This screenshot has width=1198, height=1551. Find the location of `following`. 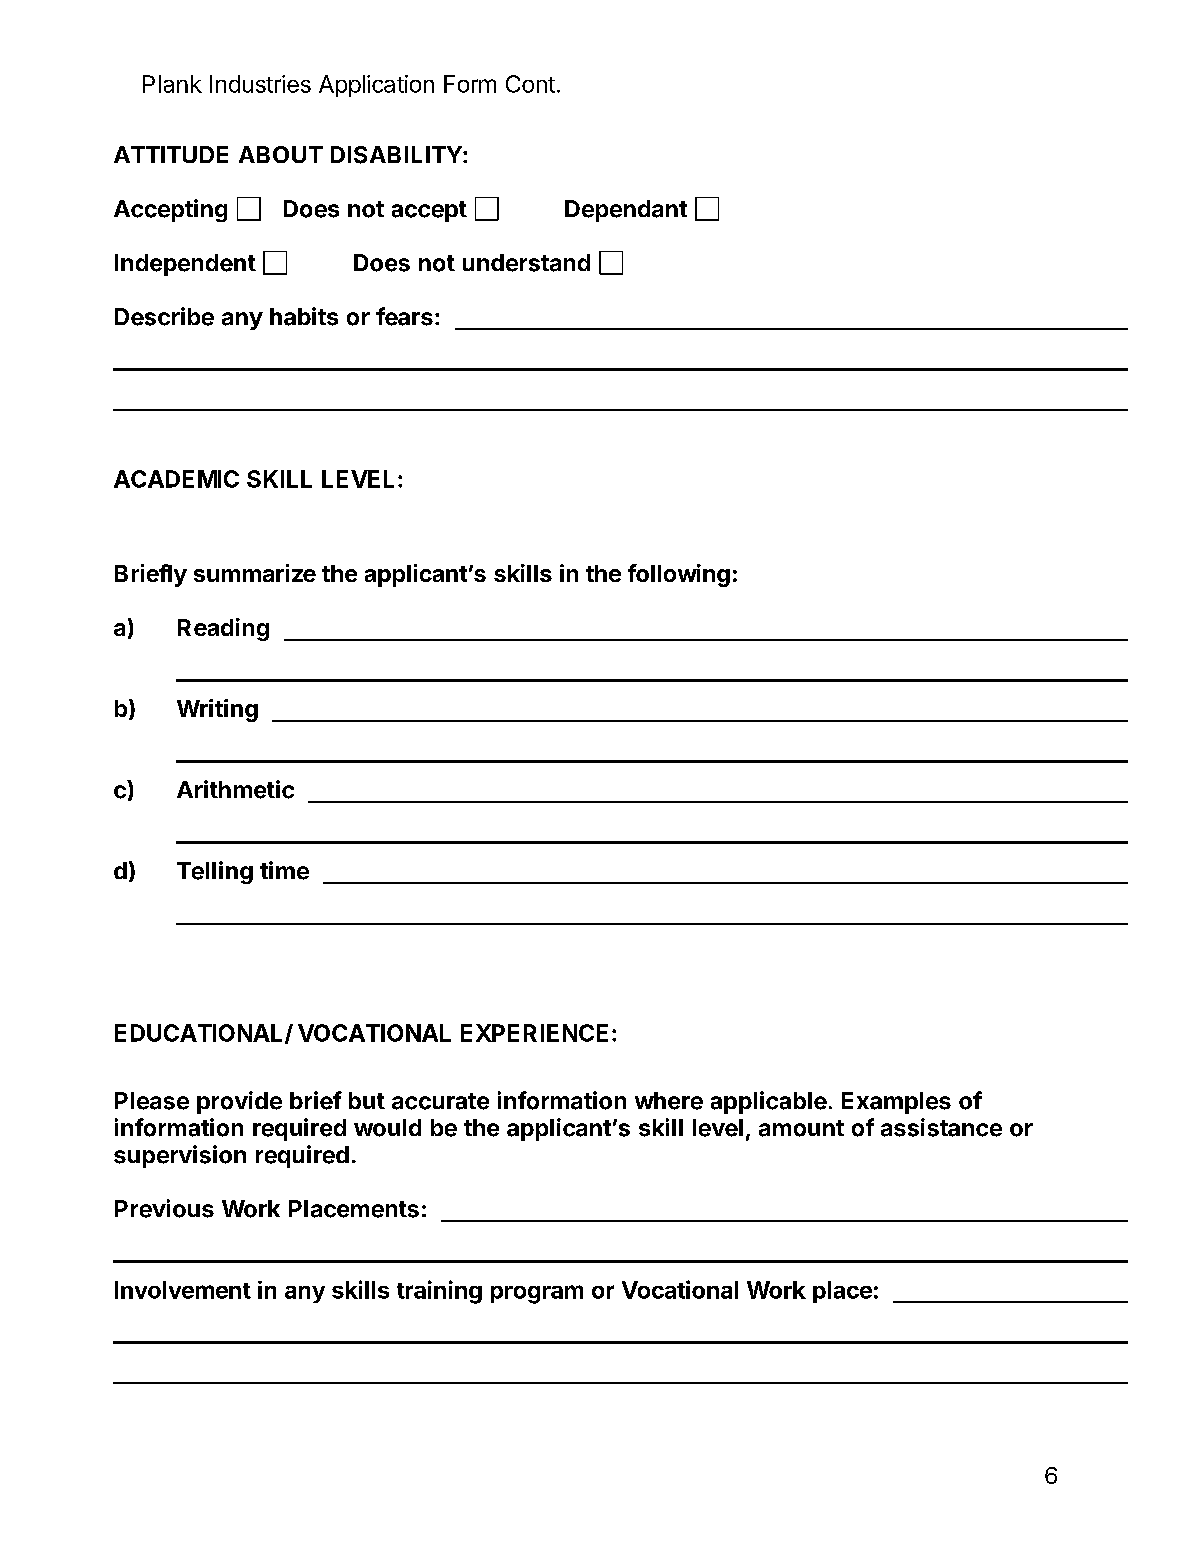

following is located at coordinates (679, 575).
